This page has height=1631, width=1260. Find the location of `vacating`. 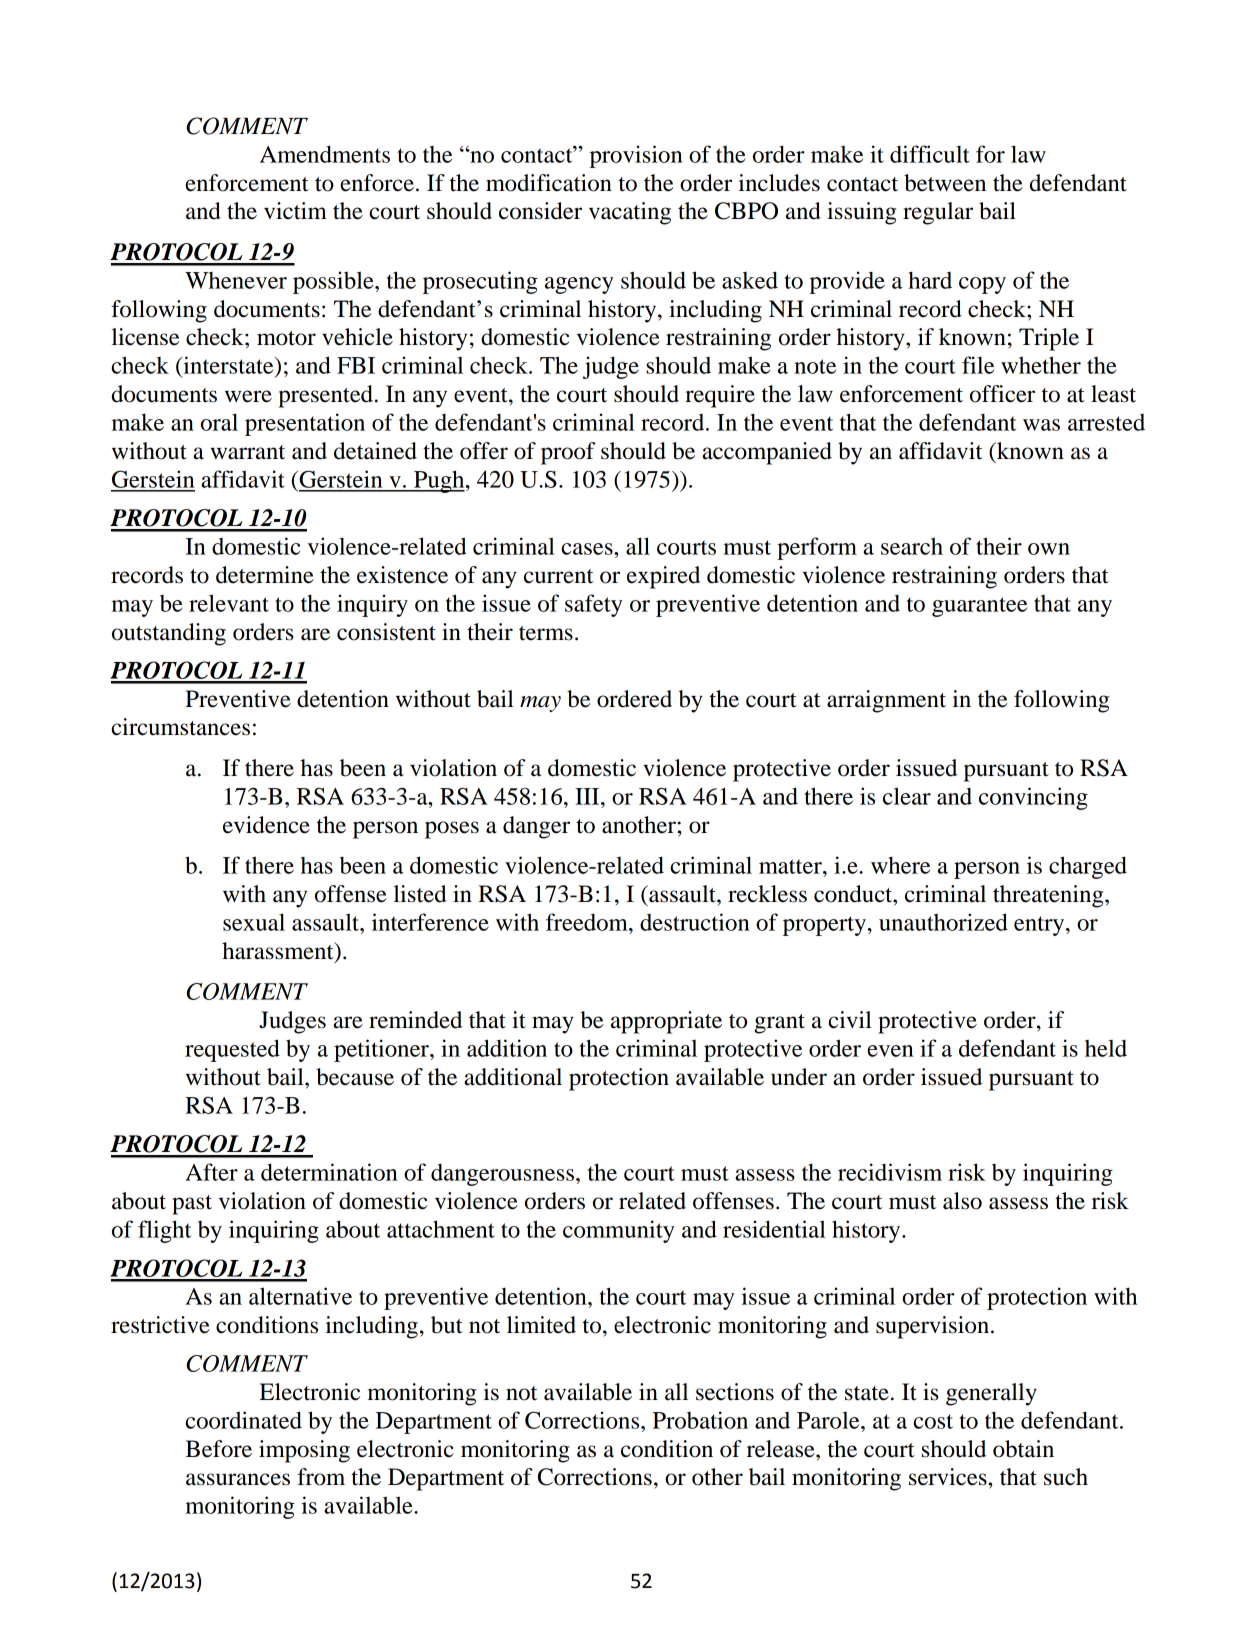

vacating is located at coordinates (630, 213).
